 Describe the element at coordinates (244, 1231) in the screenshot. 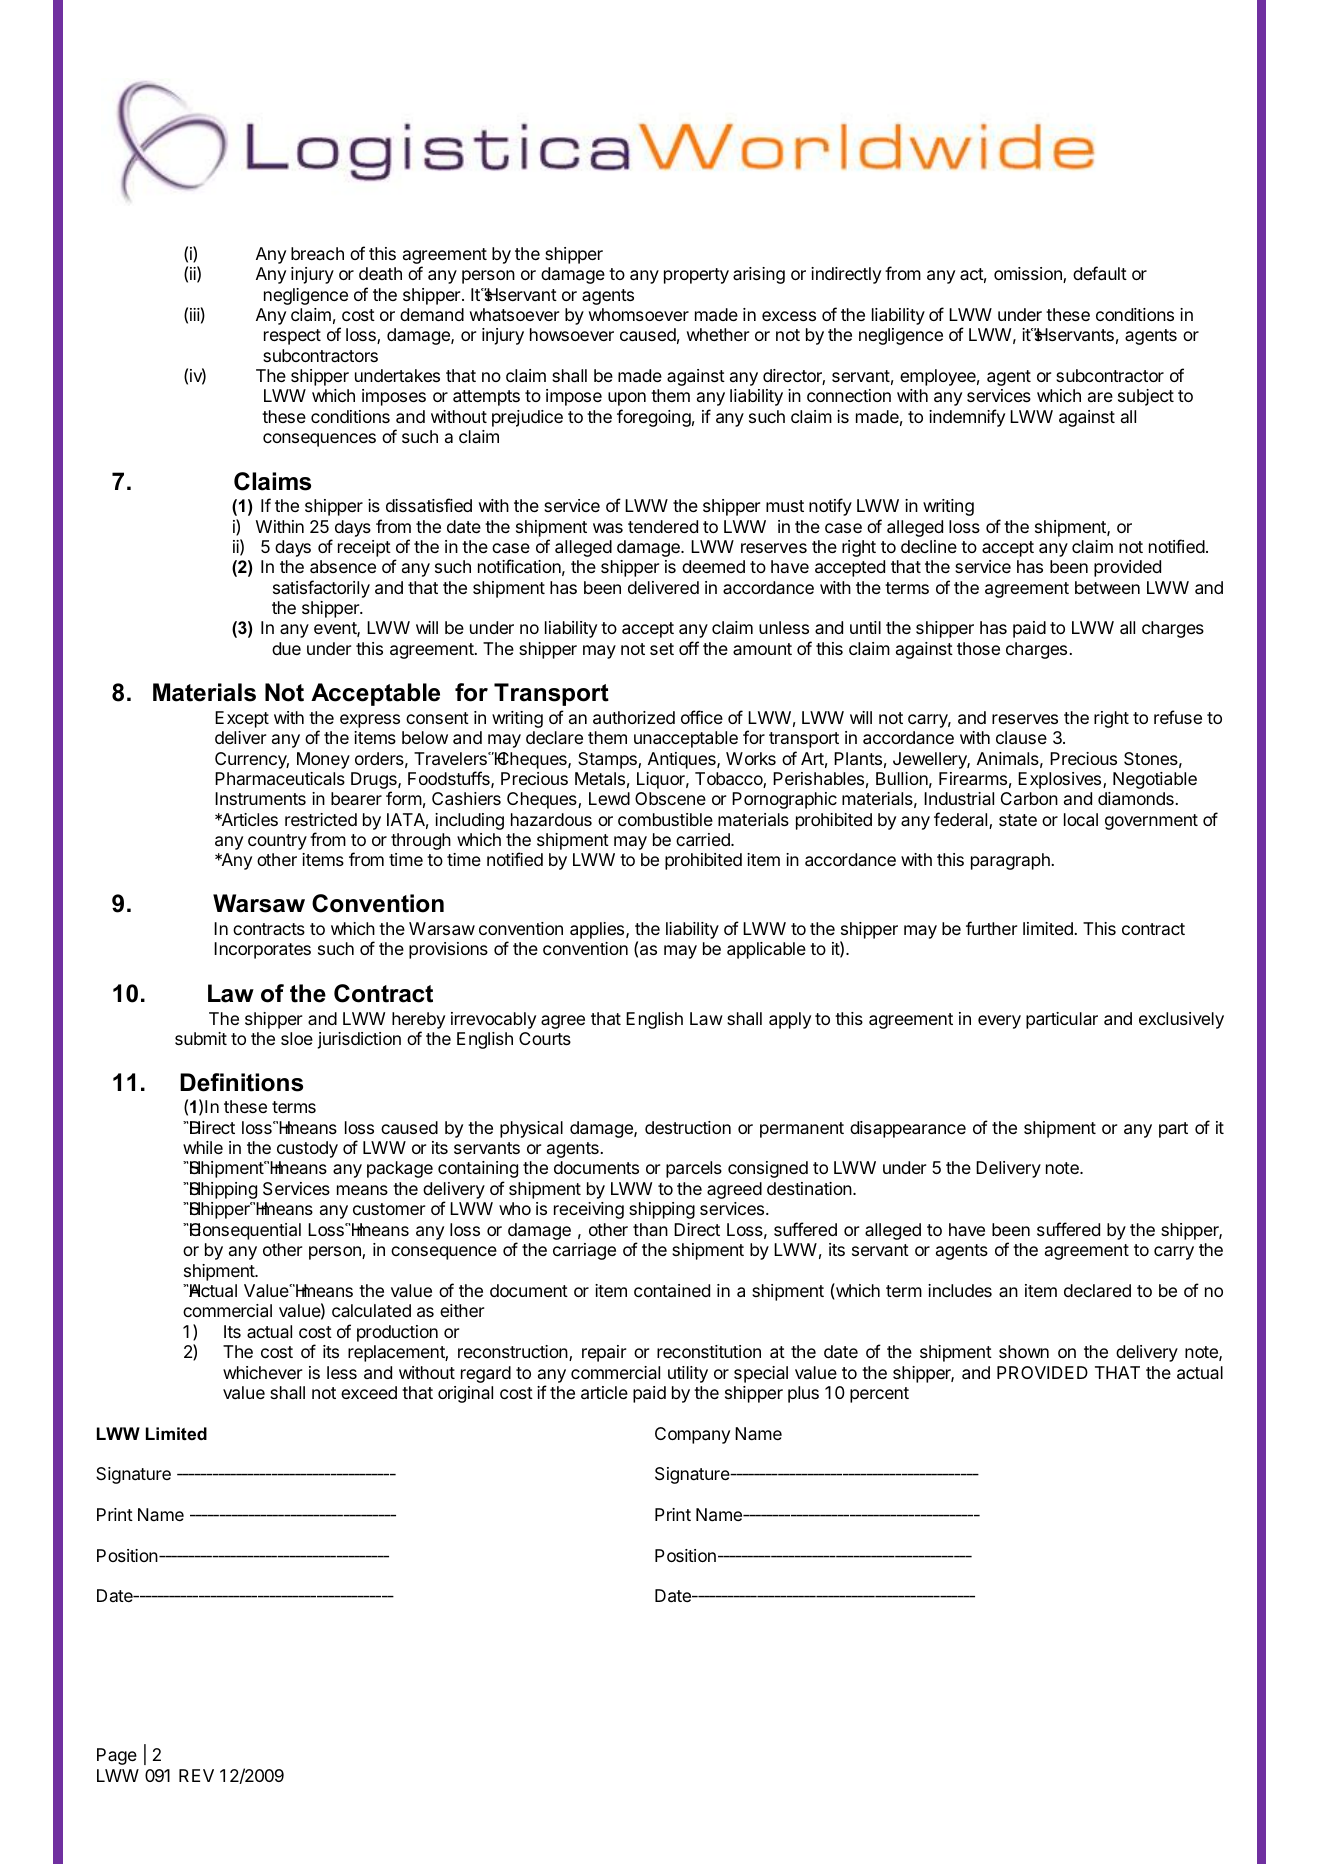

I see `Consequential` at that location.
